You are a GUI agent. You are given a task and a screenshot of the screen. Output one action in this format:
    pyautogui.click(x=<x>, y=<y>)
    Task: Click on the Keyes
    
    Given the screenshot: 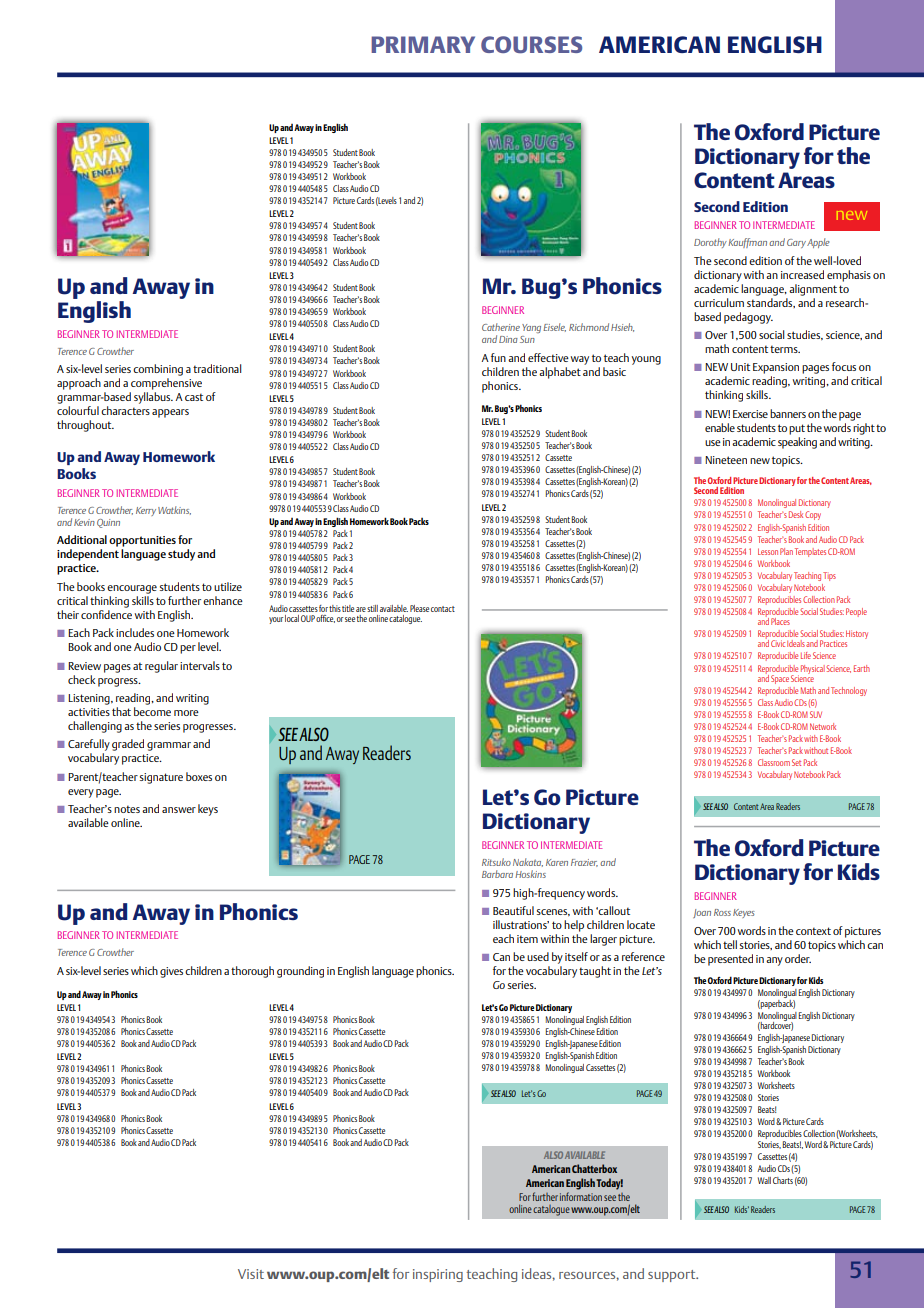 What is the action you would take?
    pyautogui.click(x=744, y=913)
